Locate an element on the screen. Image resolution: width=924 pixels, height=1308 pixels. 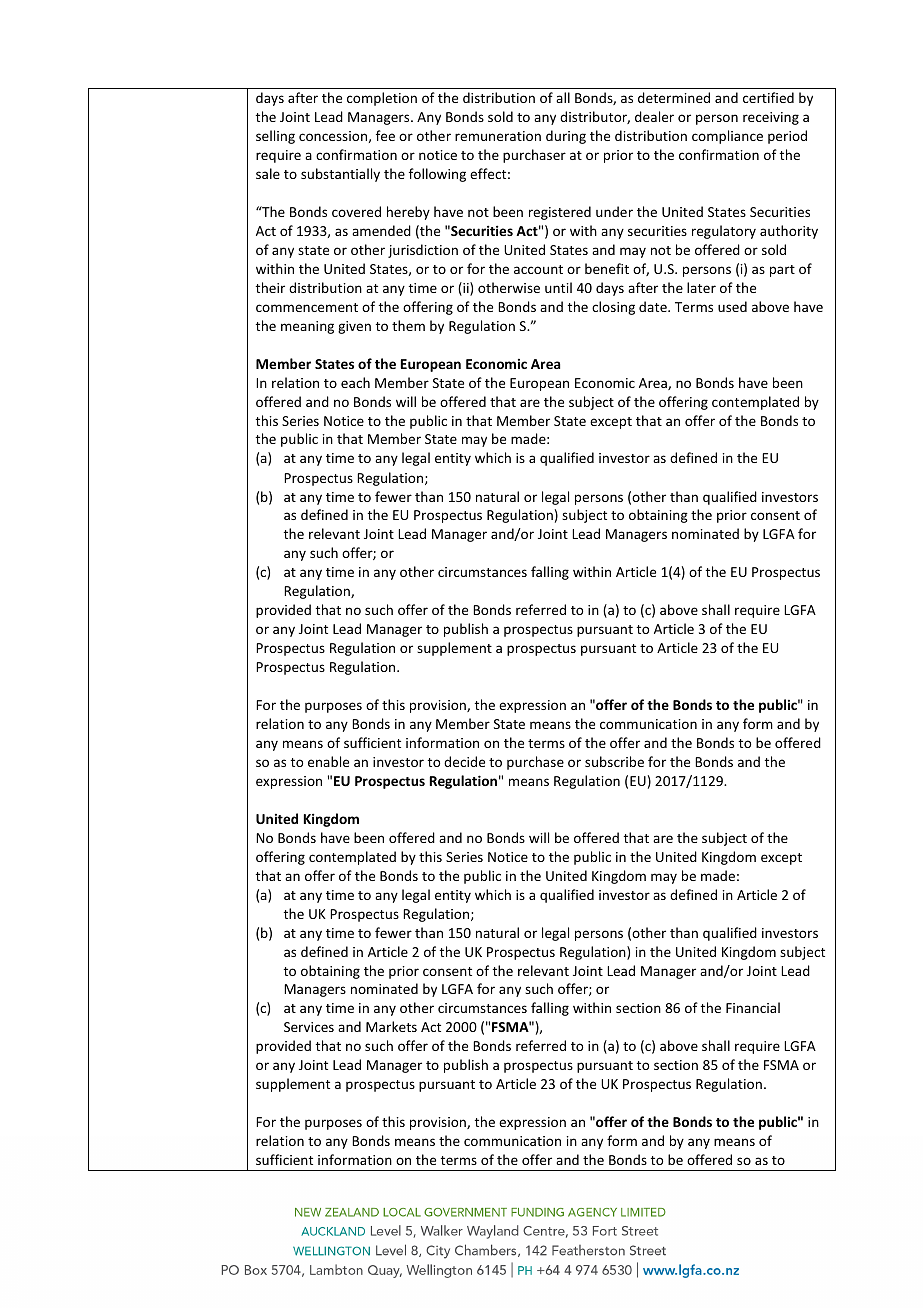
compliance is located at coordinates (727, 137).
